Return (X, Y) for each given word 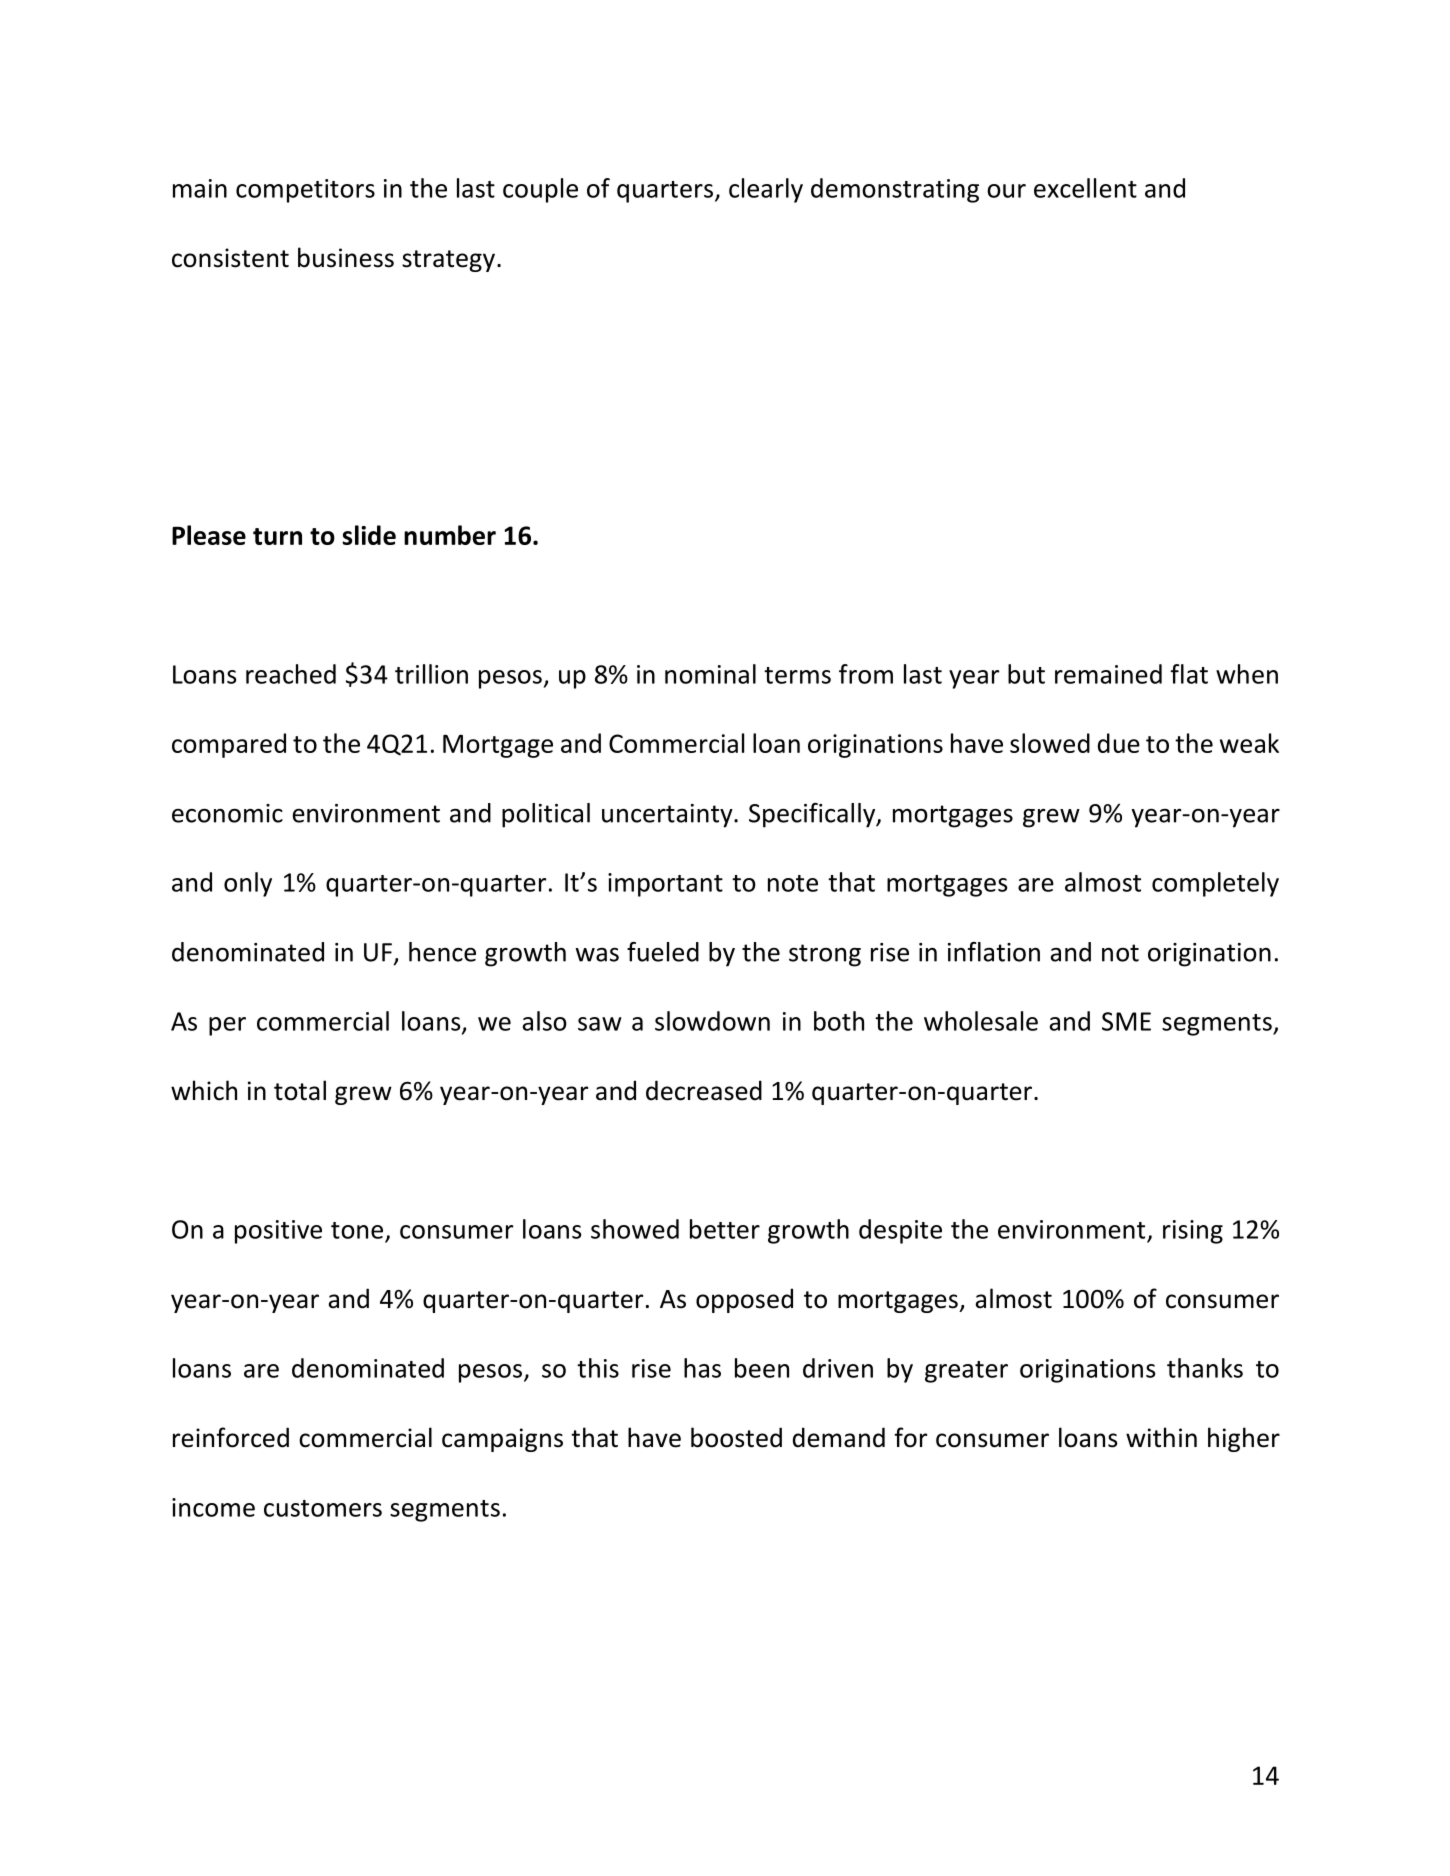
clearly (766, 190)
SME (1126, 1021)
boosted (736, 1437)
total (300, 1090)
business (346, 257)
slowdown (712, 1021)
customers (323, 1508)
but (1026, 674)
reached (291, 674)
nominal (710, 674)
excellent (1085, 188)
